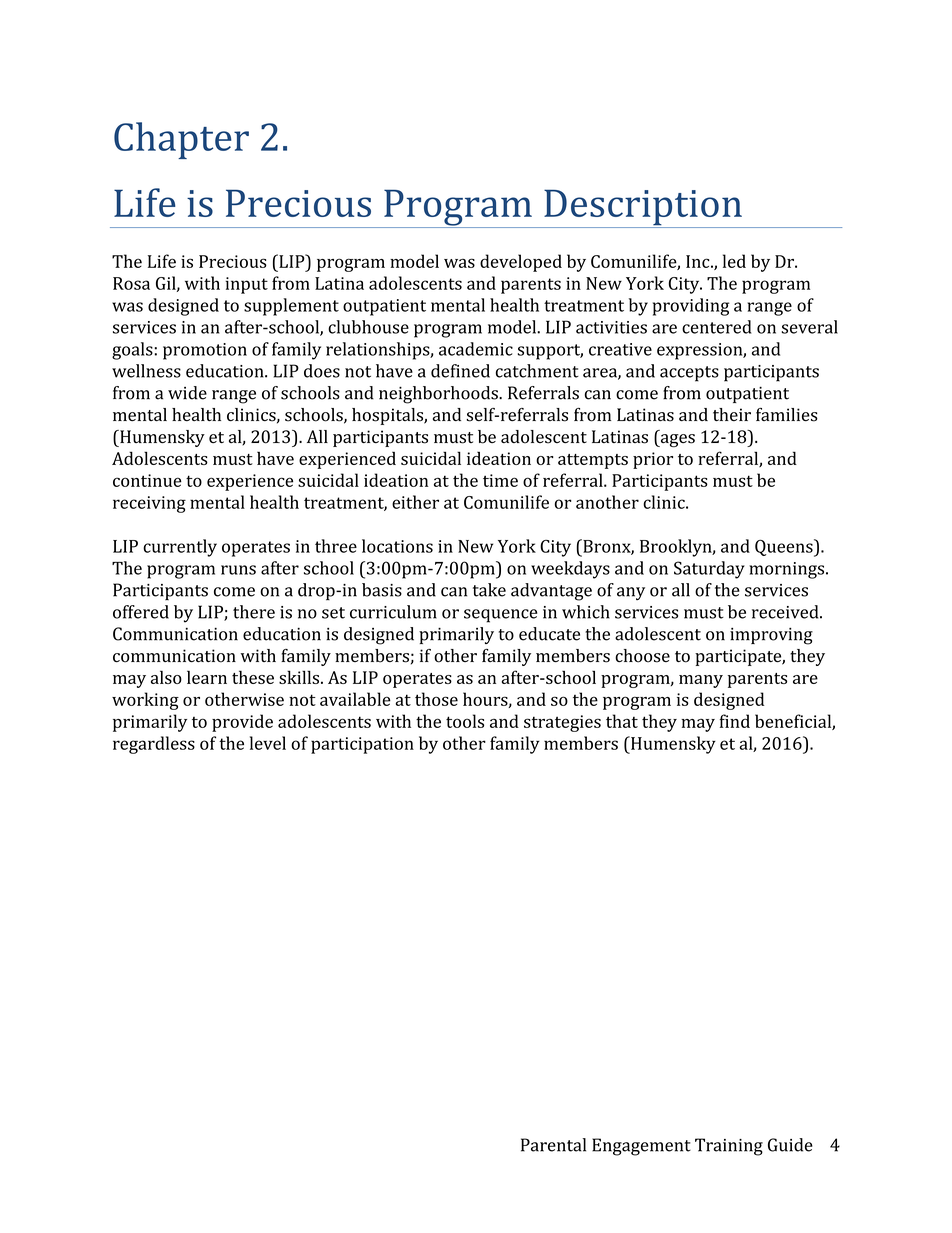 The height and width of the page is (1233, 952). What do you see at coordinates (521, 263) in the page?
I see `developed` at bounding box center [521, 263].
